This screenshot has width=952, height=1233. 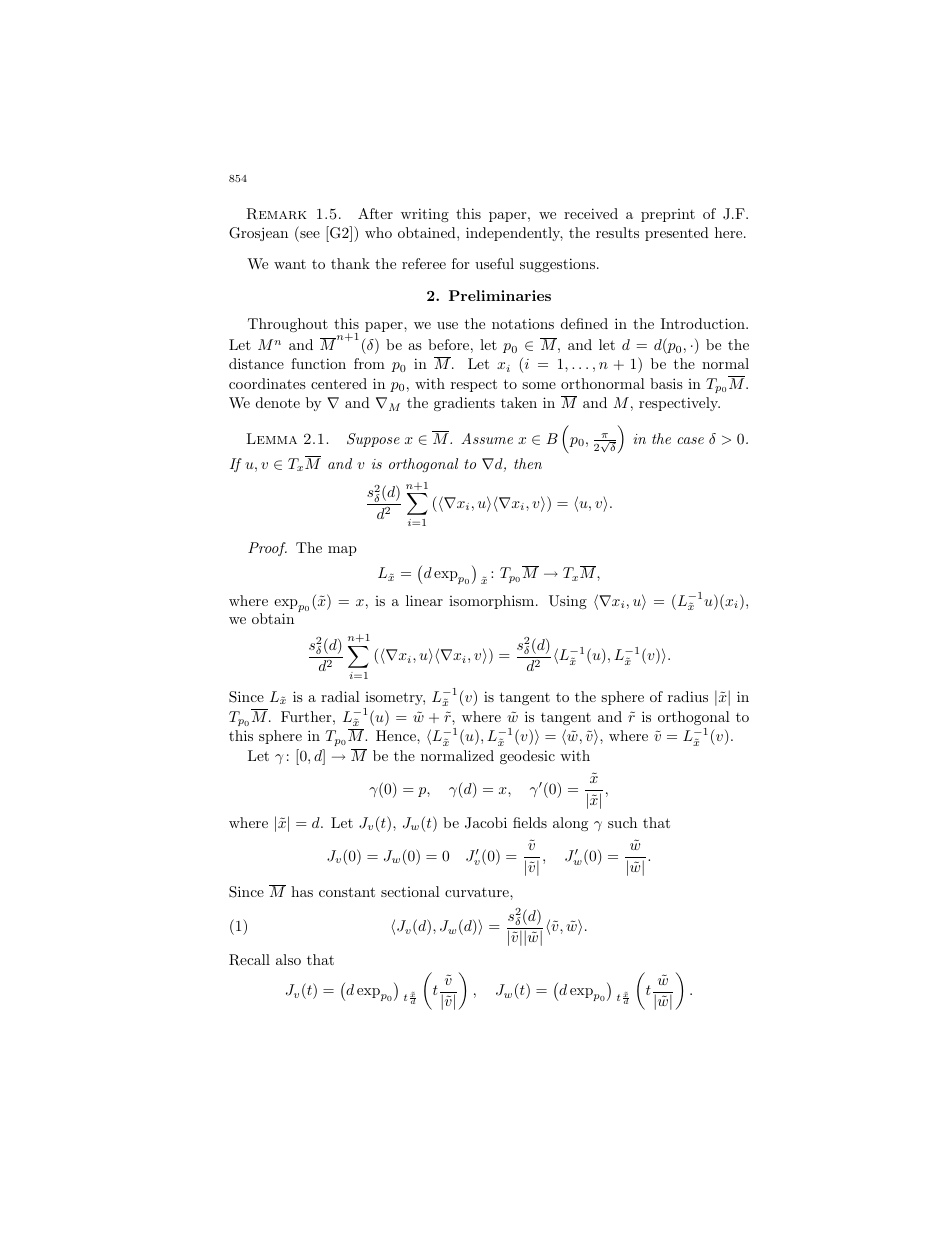 I want to click on such, so click(x=622, y=822).
